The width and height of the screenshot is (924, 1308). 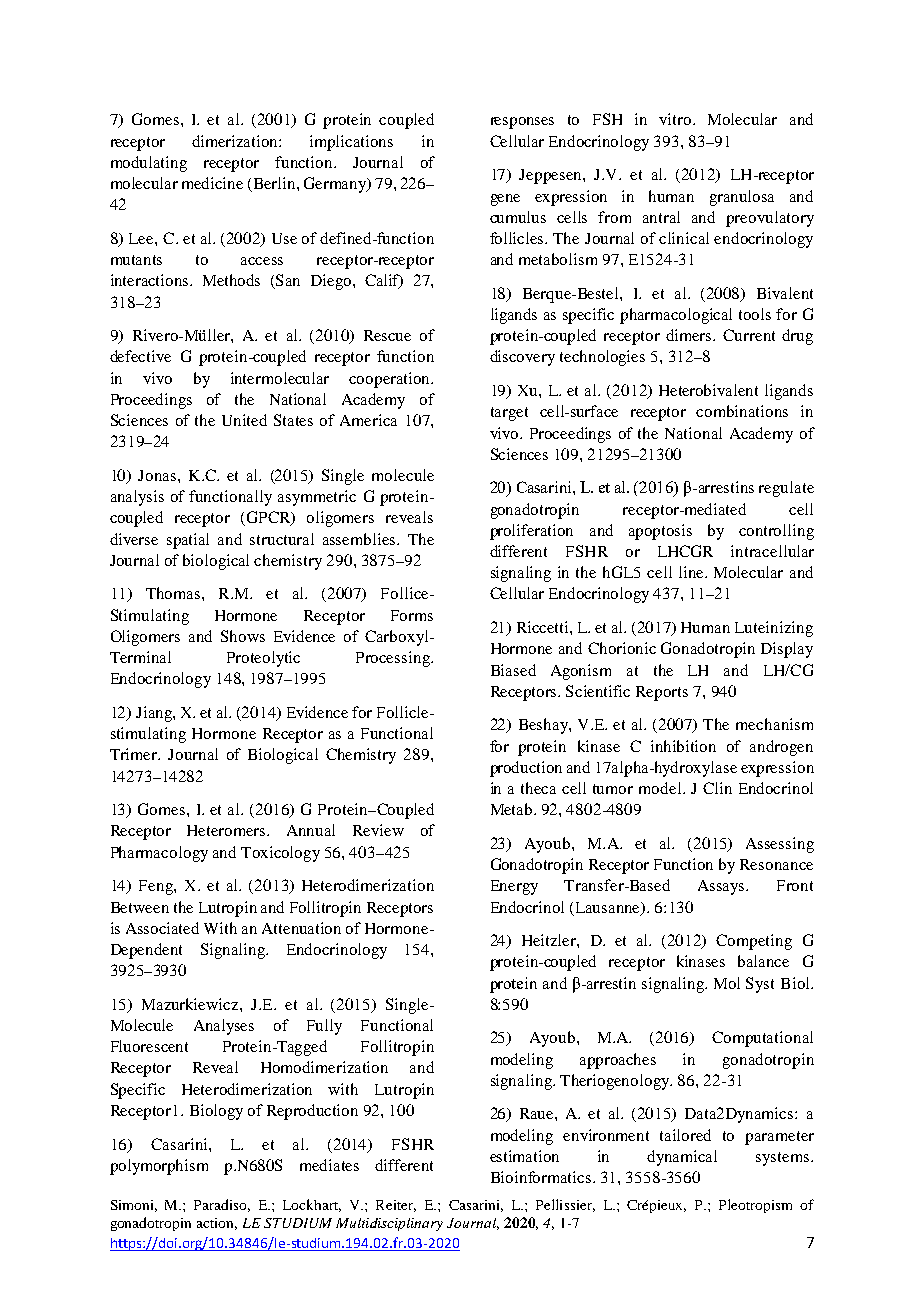 What do you see at coordinates (742, 411) in the screenshot?
I see `combinations` at bounding box center [742, 411].
